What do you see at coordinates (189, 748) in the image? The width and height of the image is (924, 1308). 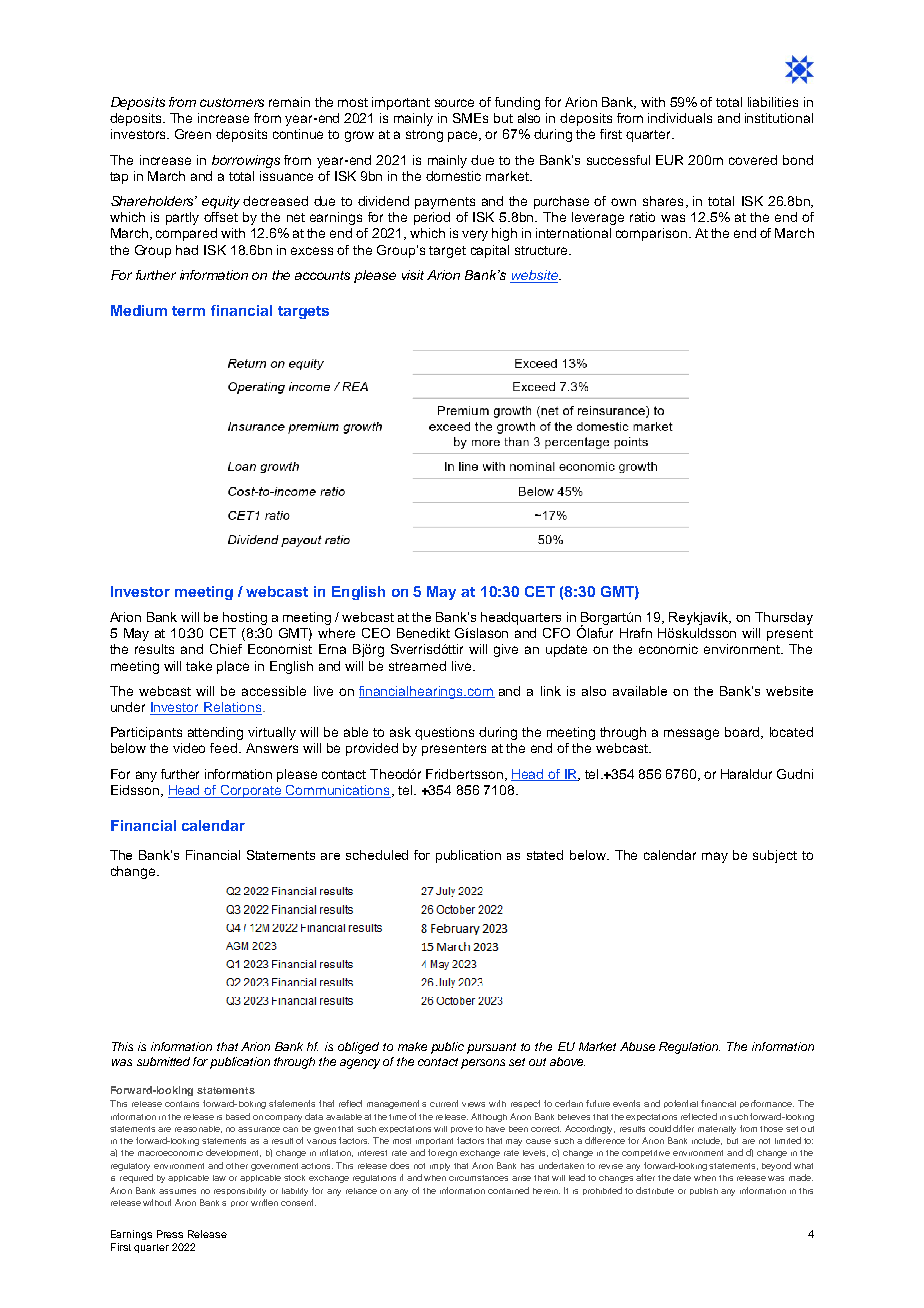 I see `video` at bounding box center [189, 748].
